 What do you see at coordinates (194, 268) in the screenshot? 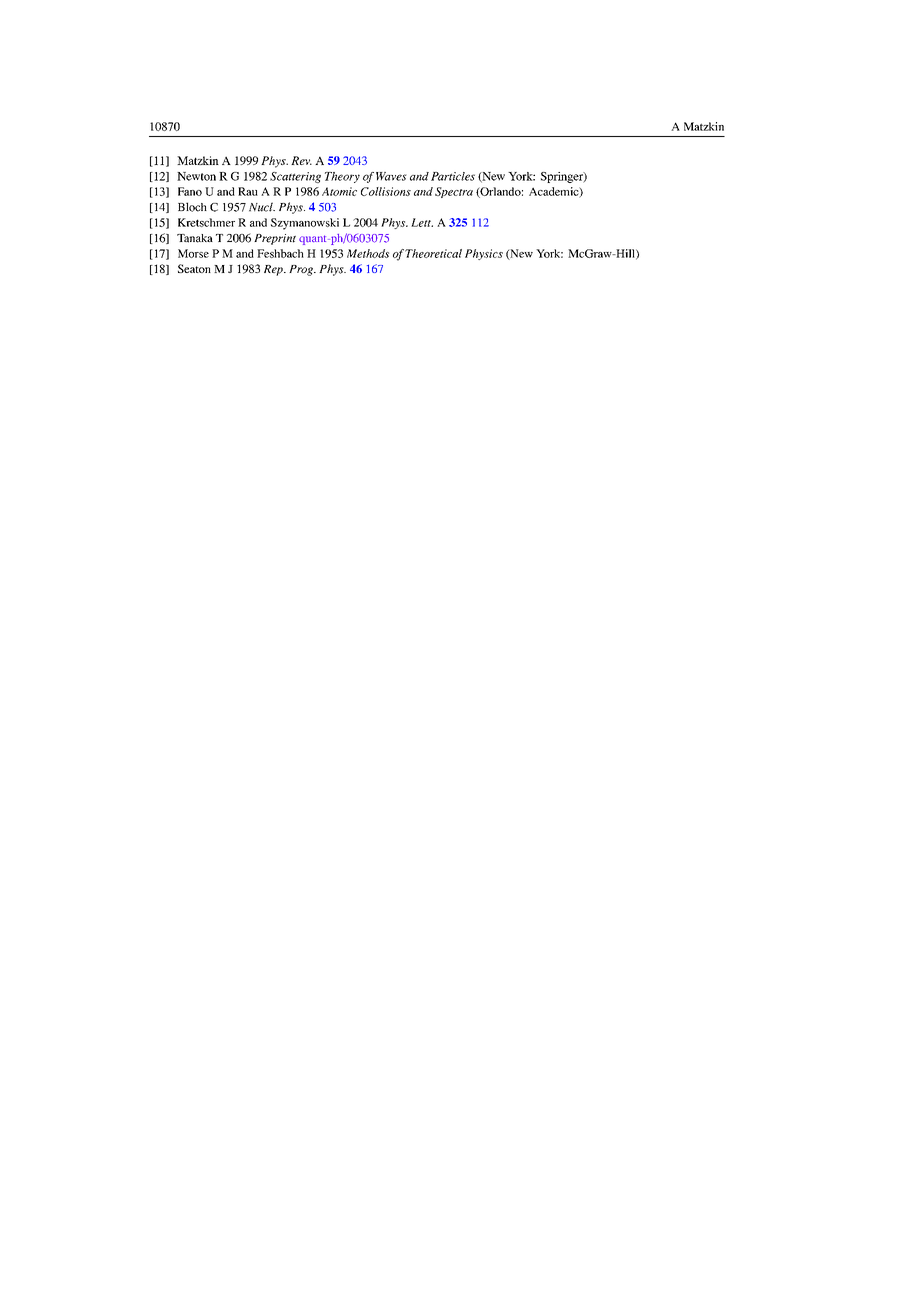
I see `Seaton` at bounding box center [194, 268].
